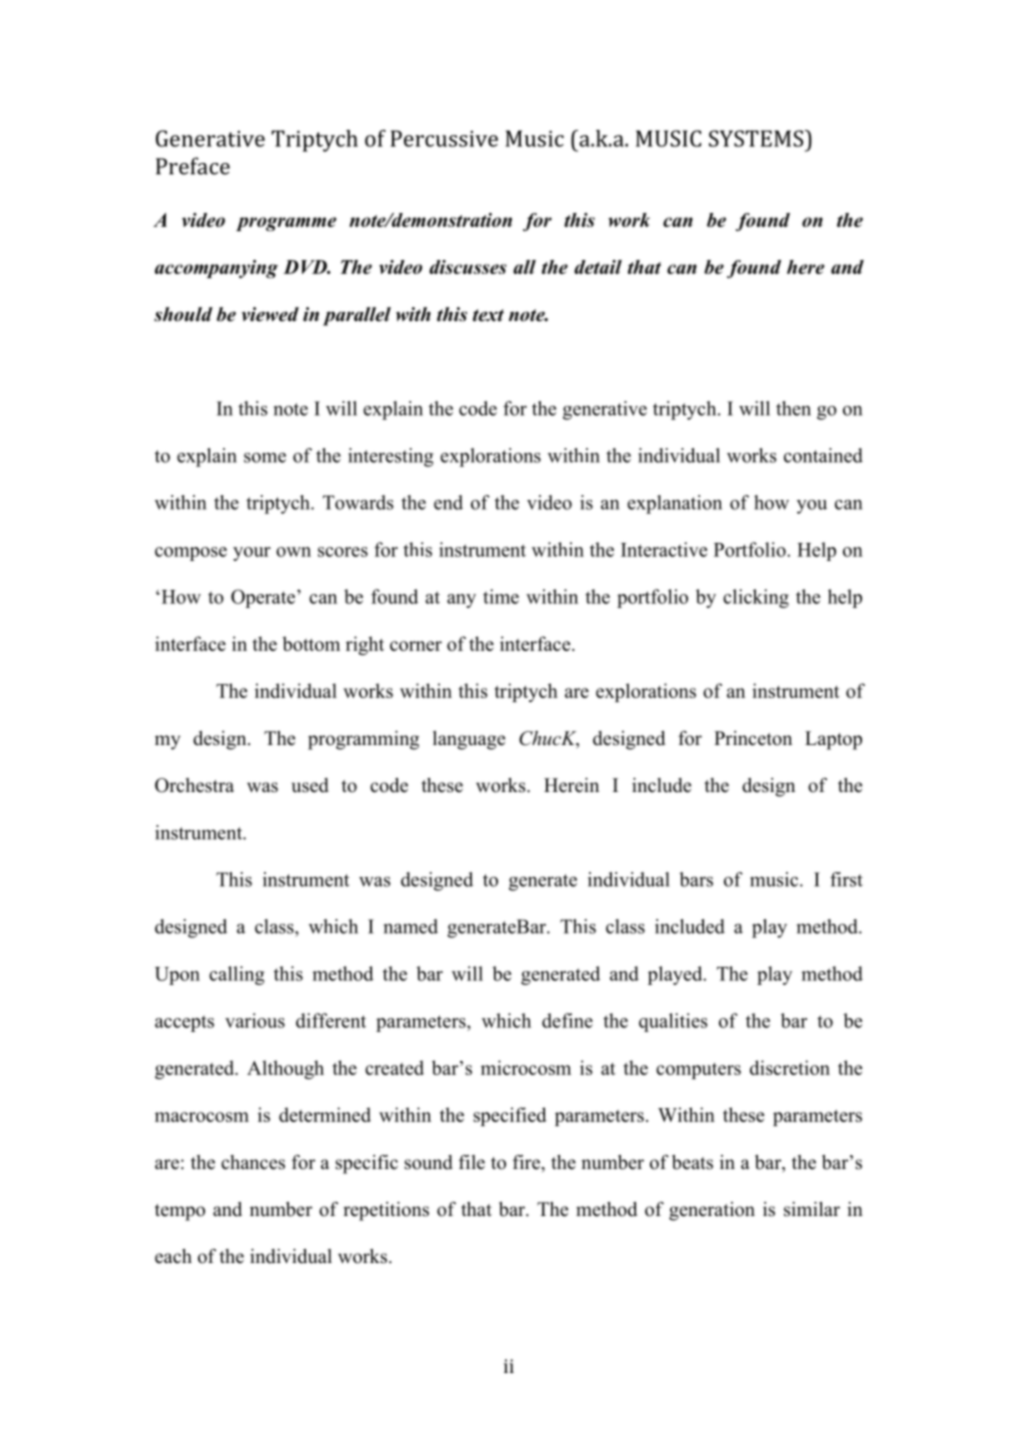 The image size is (1016, 1437). I want to click on calling, so click(237, 975).
